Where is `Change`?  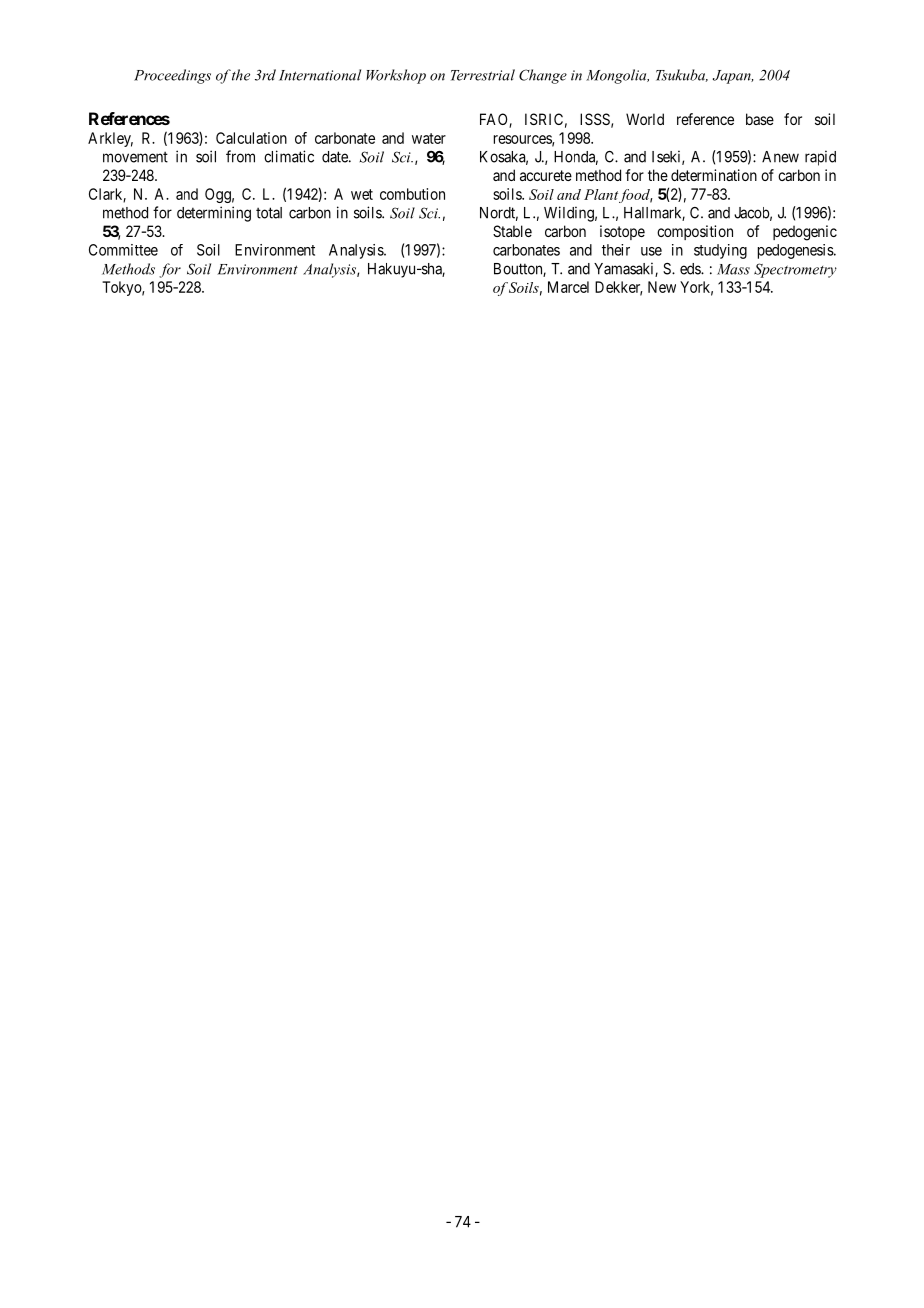
Change is located at coordinates (543, 76).
